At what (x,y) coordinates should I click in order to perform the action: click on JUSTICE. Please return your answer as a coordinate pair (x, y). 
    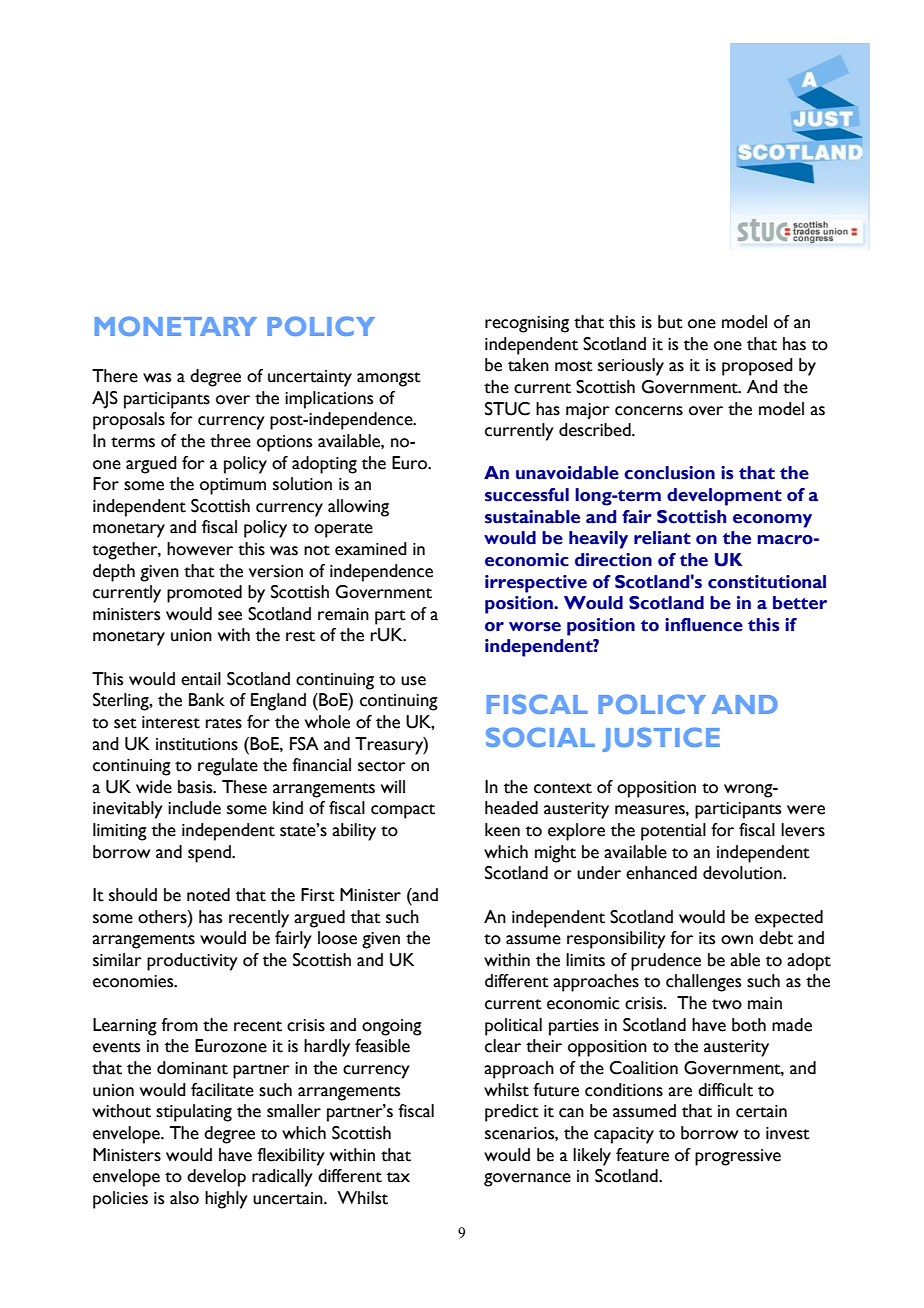
    Looking at the image, I should click on (661, 739).
